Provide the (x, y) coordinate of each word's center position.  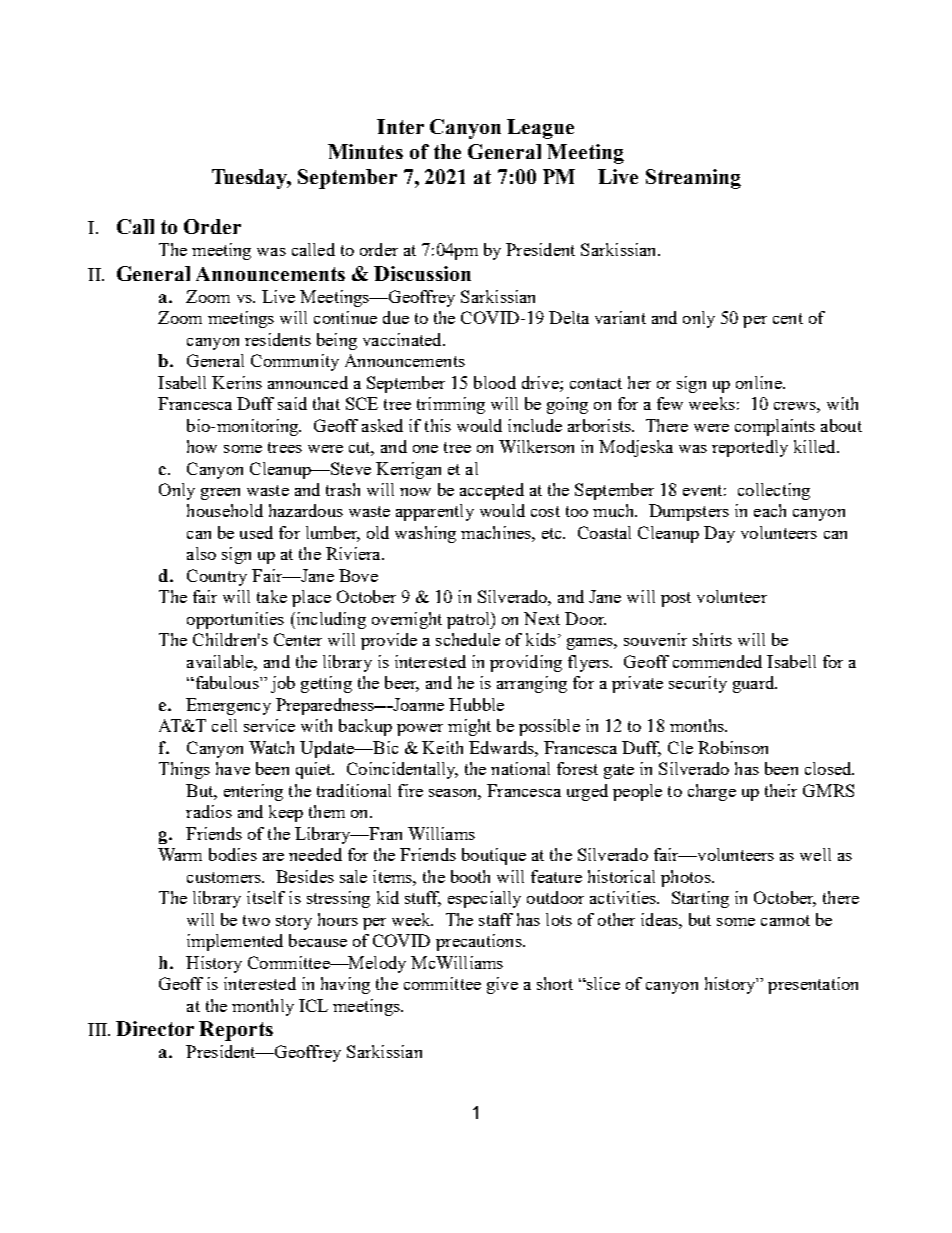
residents (278, 339)
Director (155, 1028)
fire (410, 790)
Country (217, 577)
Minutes (365, 151)
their (781, 790)
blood (495, 382)
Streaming (693, 179)
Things (184, 770)
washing (425, 534)
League (540, 129)
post (676, 599)
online (760, 382)
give (502, 985)
